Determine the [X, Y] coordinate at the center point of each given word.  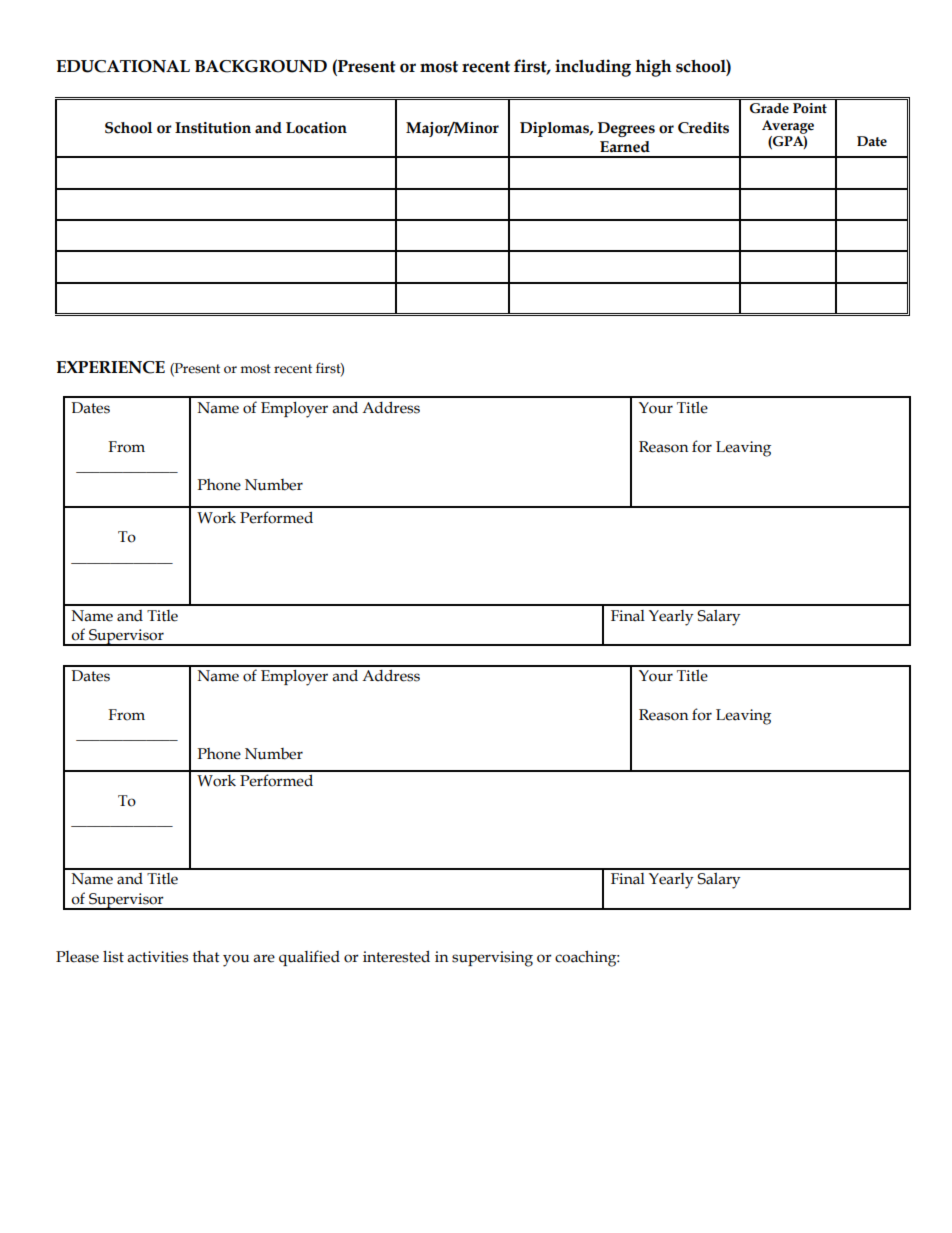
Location [316, 128]
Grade [769, 108]
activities [157, 957]
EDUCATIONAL [123, 66]
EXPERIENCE [110, 367]
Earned [625, 147]
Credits [703, 128]
